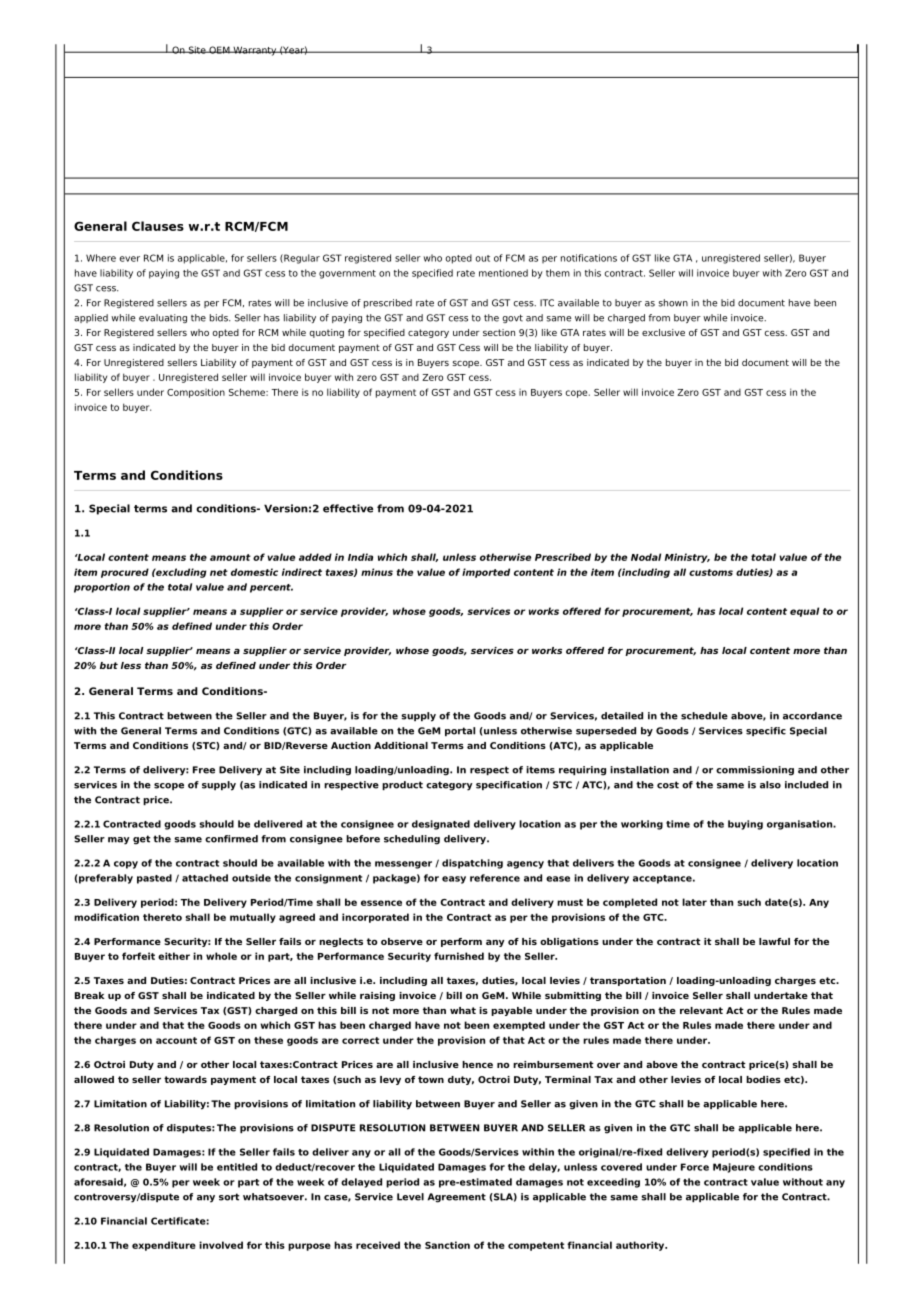  Describe the element at coordinates (457, 1198) in the page. I see `Agreement` at that location.
